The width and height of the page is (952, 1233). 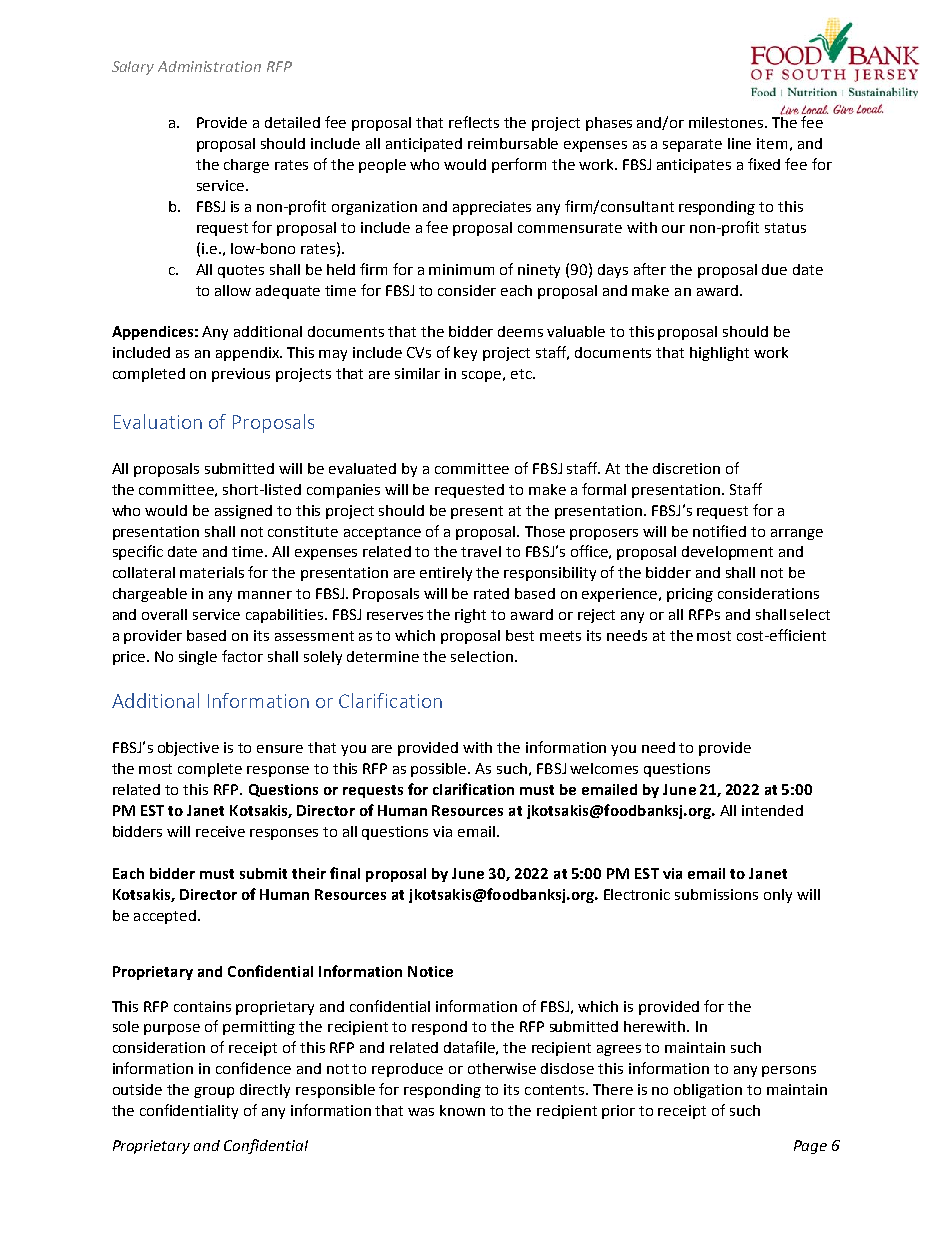 What do you see at coordinates (727, 122) in the page?
I see `milestones` at bounding box center [727, 122].
